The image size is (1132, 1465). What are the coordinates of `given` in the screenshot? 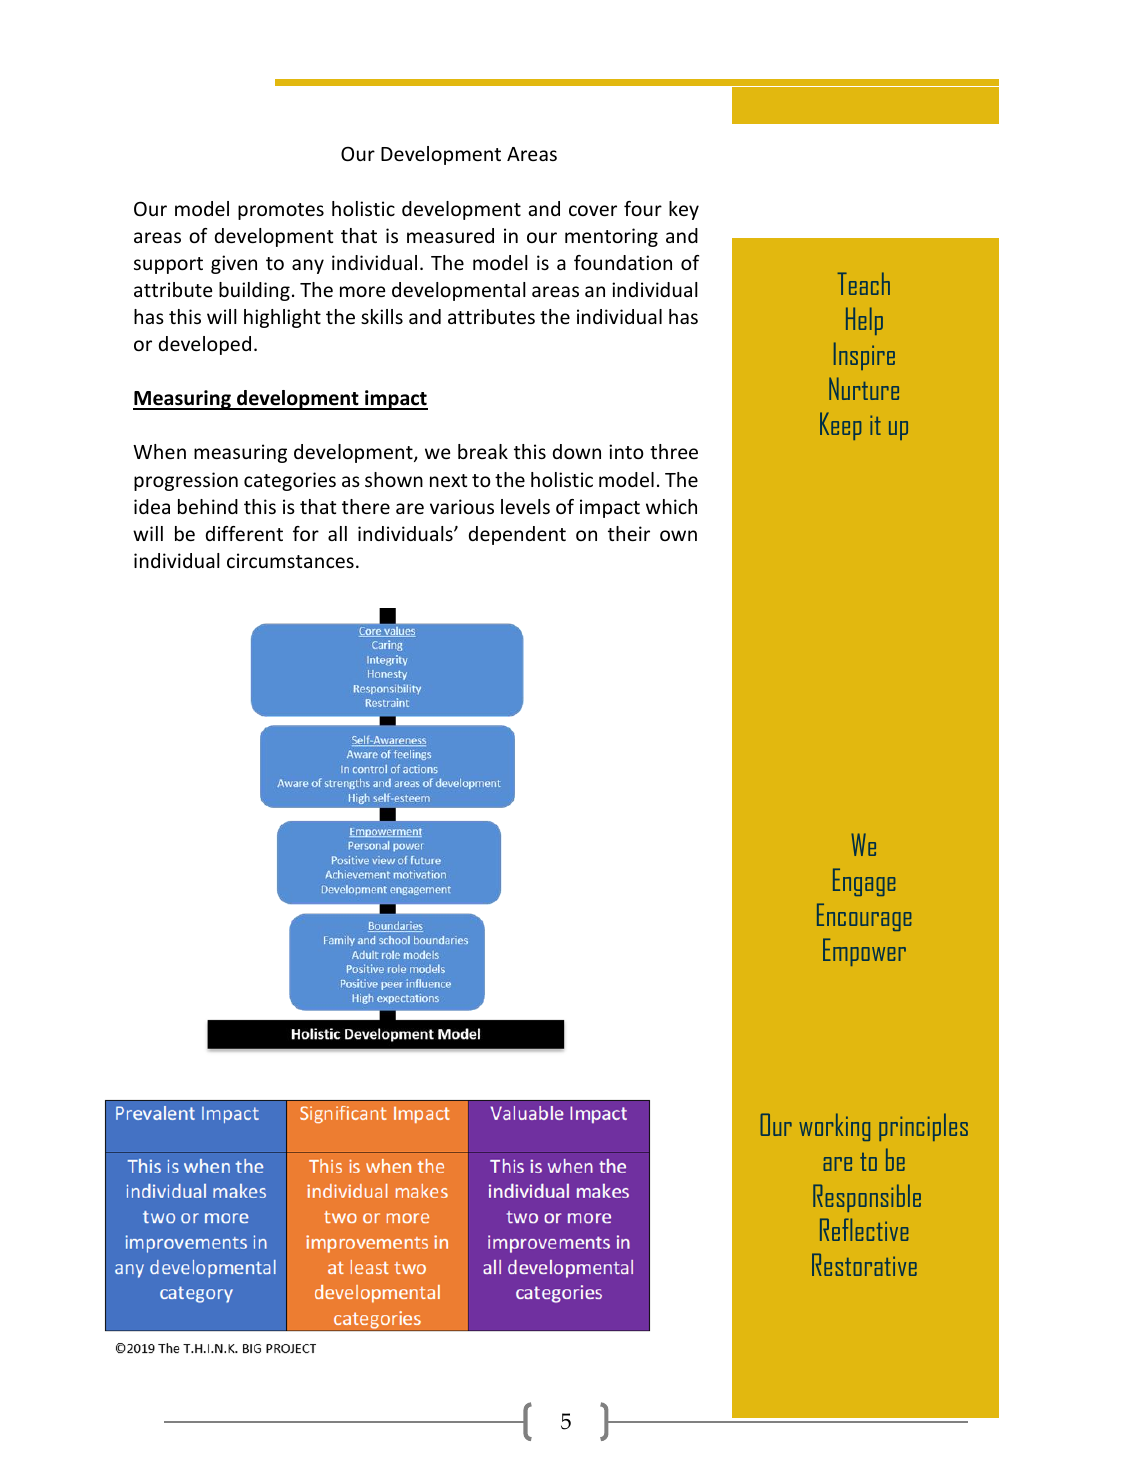 It's located at (234, 264).
